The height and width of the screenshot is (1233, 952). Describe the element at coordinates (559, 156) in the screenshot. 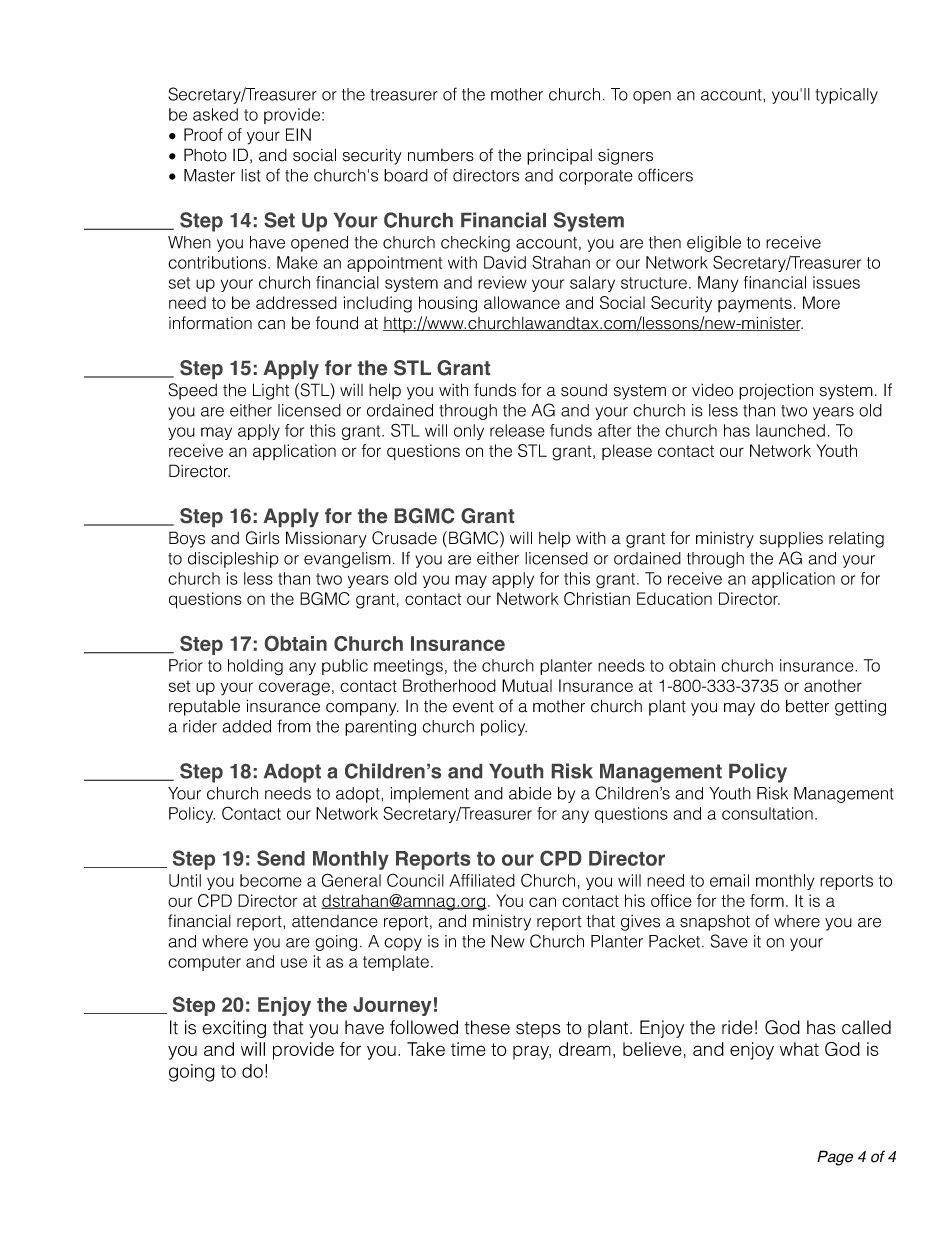

I see `principal` at that location.
